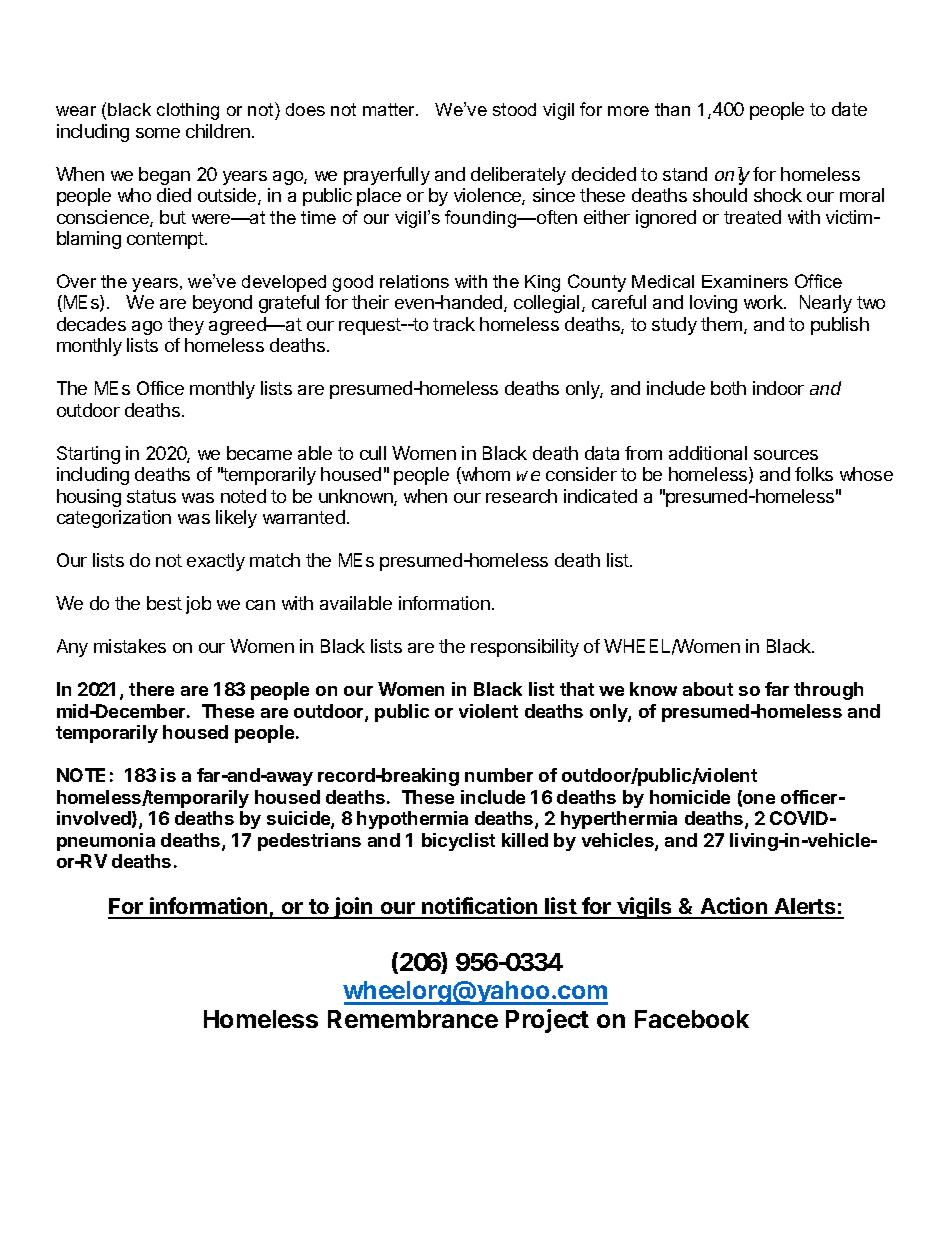 This screenshot has width=952, height=1233. Describe the element at coordinates (354, 908) in the screenshot. I see `join` at that location.
